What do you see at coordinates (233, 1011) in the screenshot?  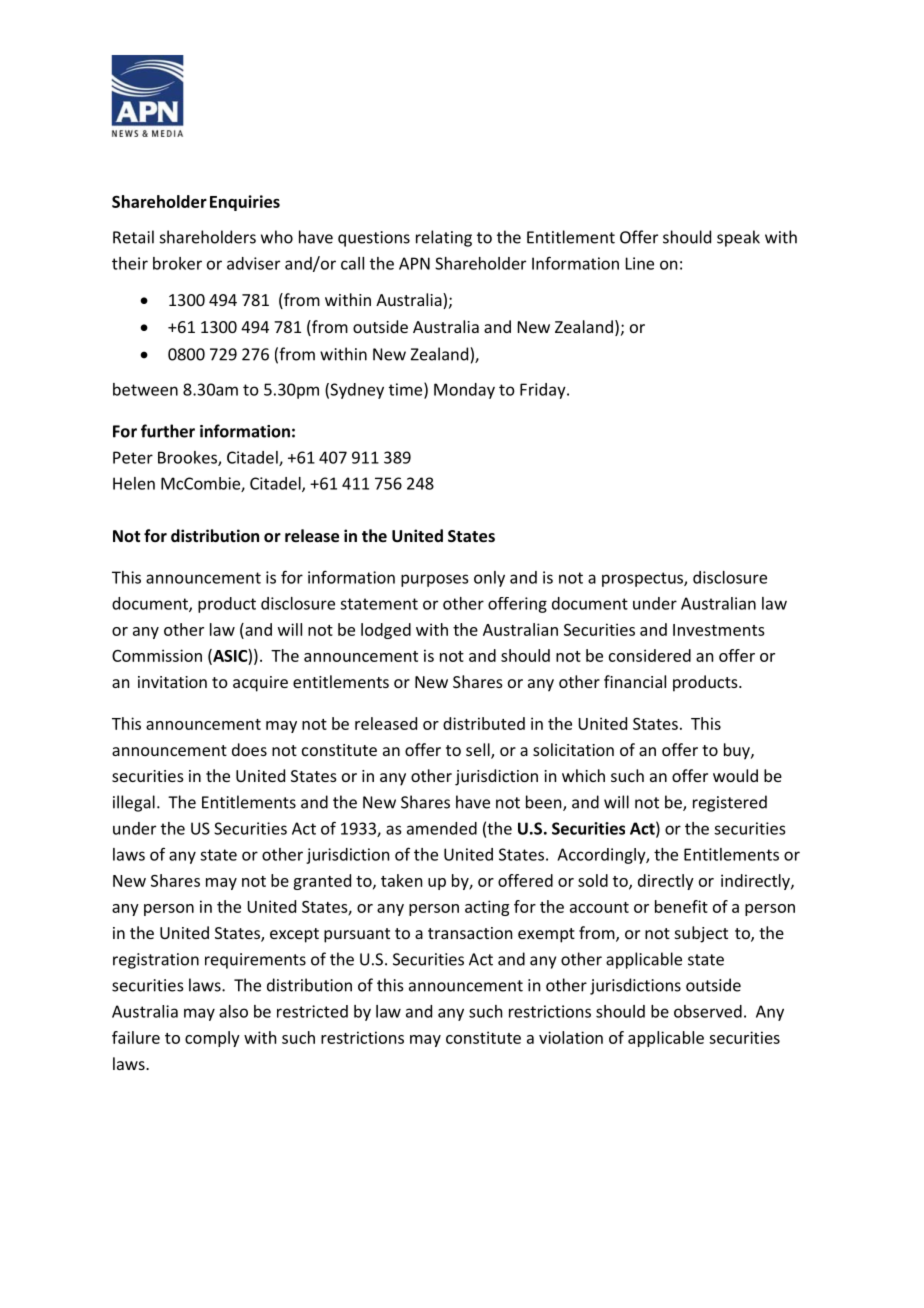 I see `also` at bounding box center [233, 1011].
